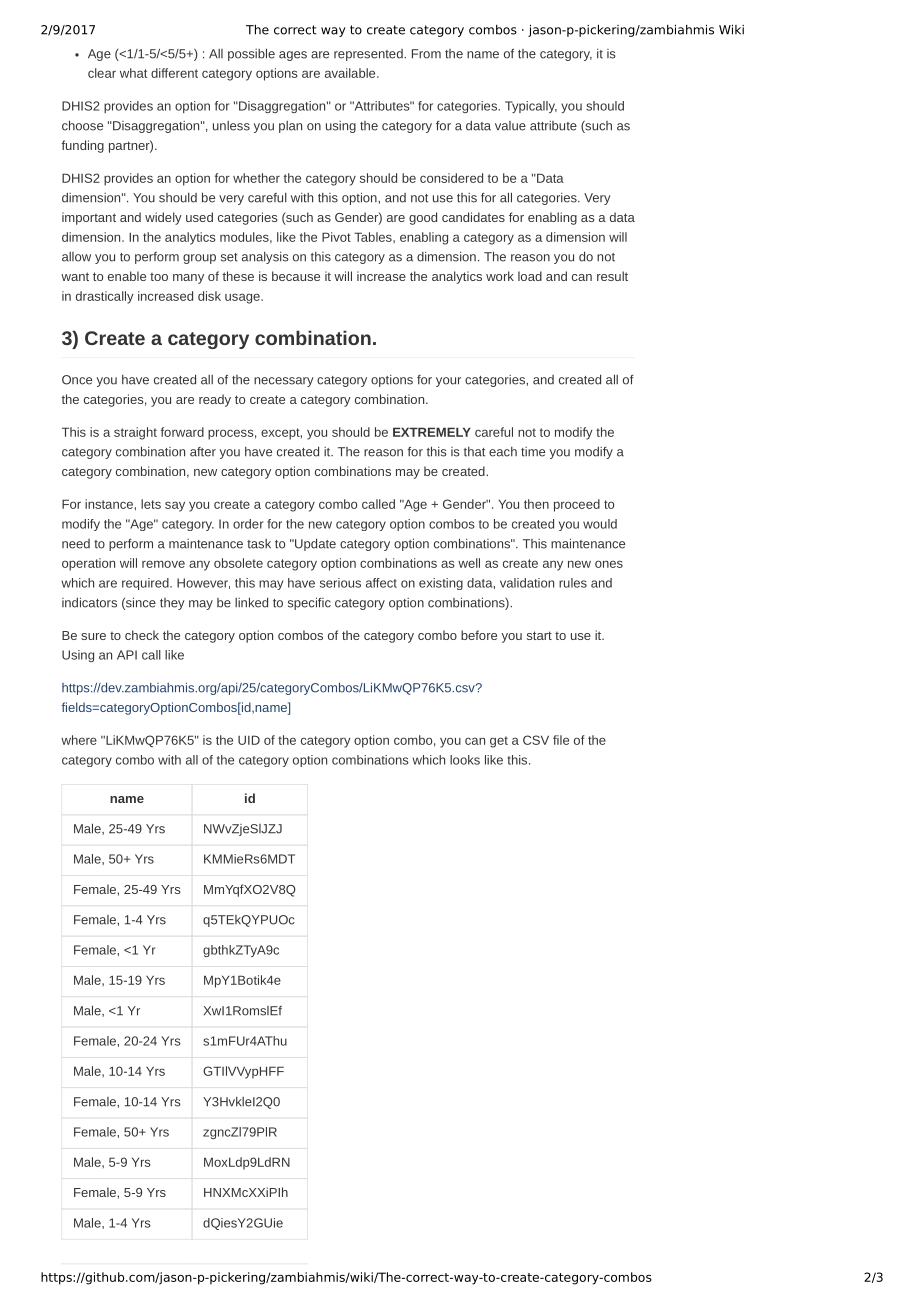 This document has height=1308, width=924. I want to click on because, so click(296, 276).
